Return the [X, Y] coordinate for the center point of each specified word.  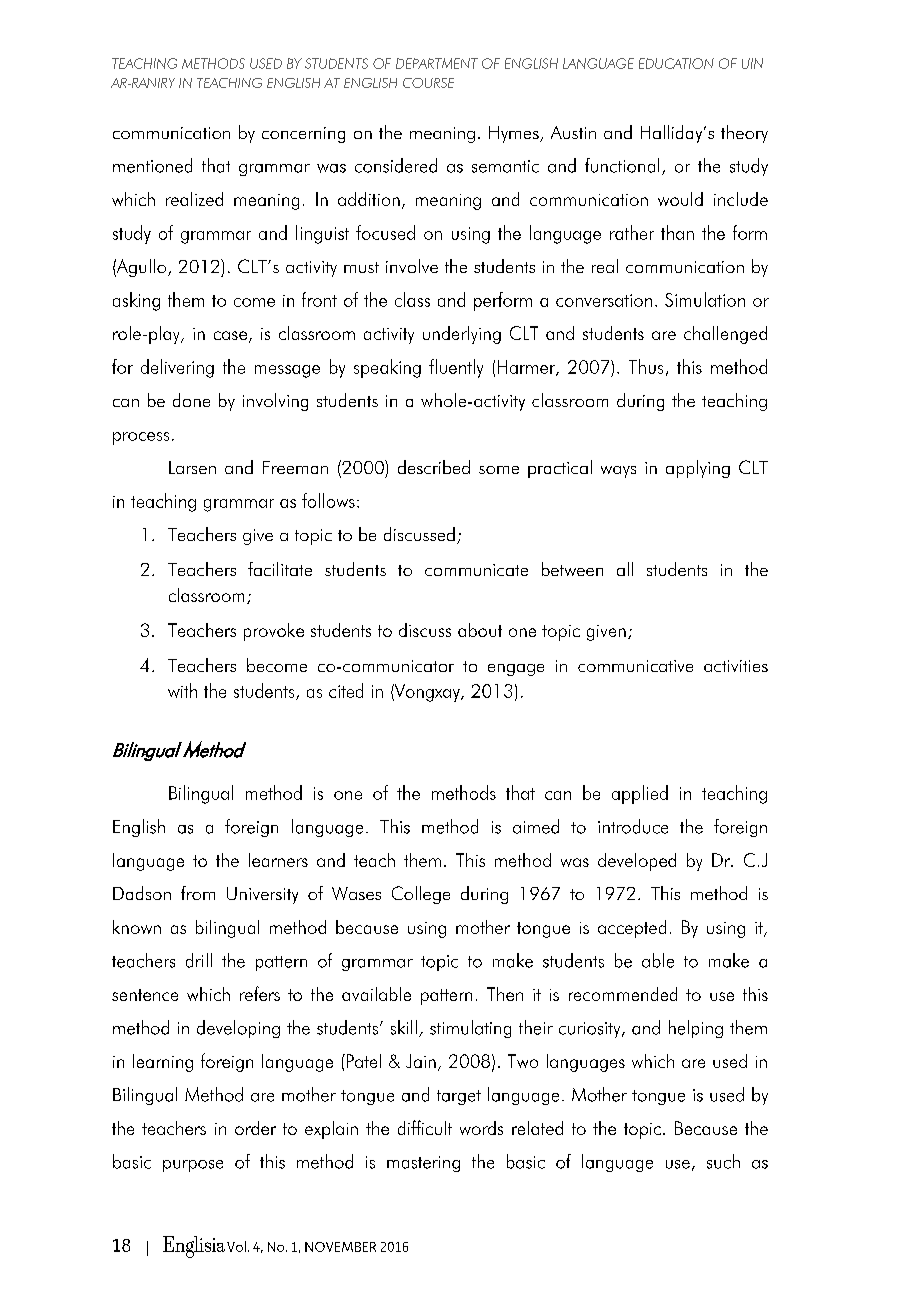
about [480, 630]
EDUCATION [676, 63]
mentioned [152, 165]
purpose [193, 1166]
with [182, 690]
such [723, 1161]
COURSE [428, 83]
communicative [635, 666]
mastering [423, 1164]
